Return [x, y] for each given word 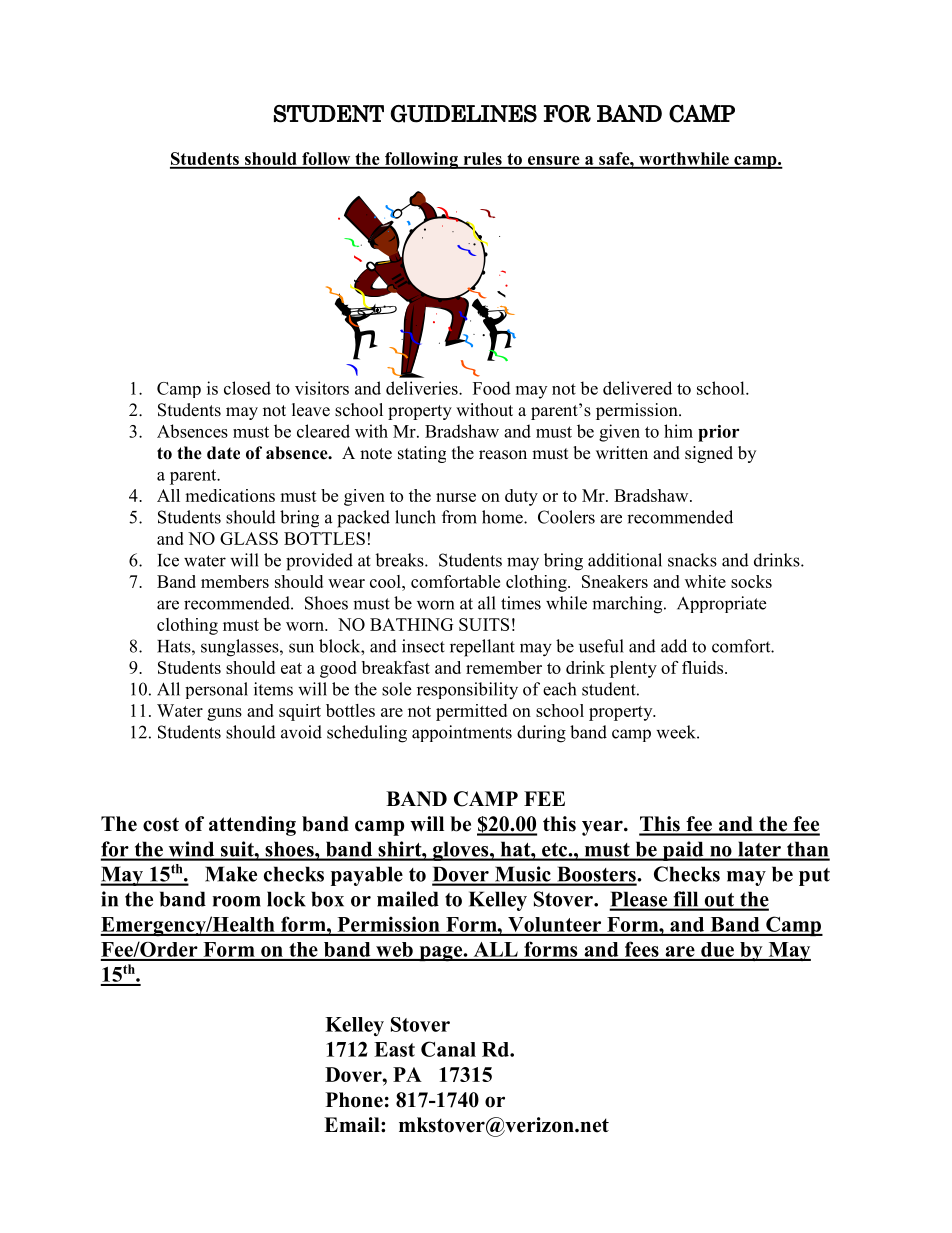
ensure [553, 162]
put [814, 877]
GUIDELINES [463, 114]
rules [482, 160]
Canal [448, 1049]
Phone [354, 1100]
